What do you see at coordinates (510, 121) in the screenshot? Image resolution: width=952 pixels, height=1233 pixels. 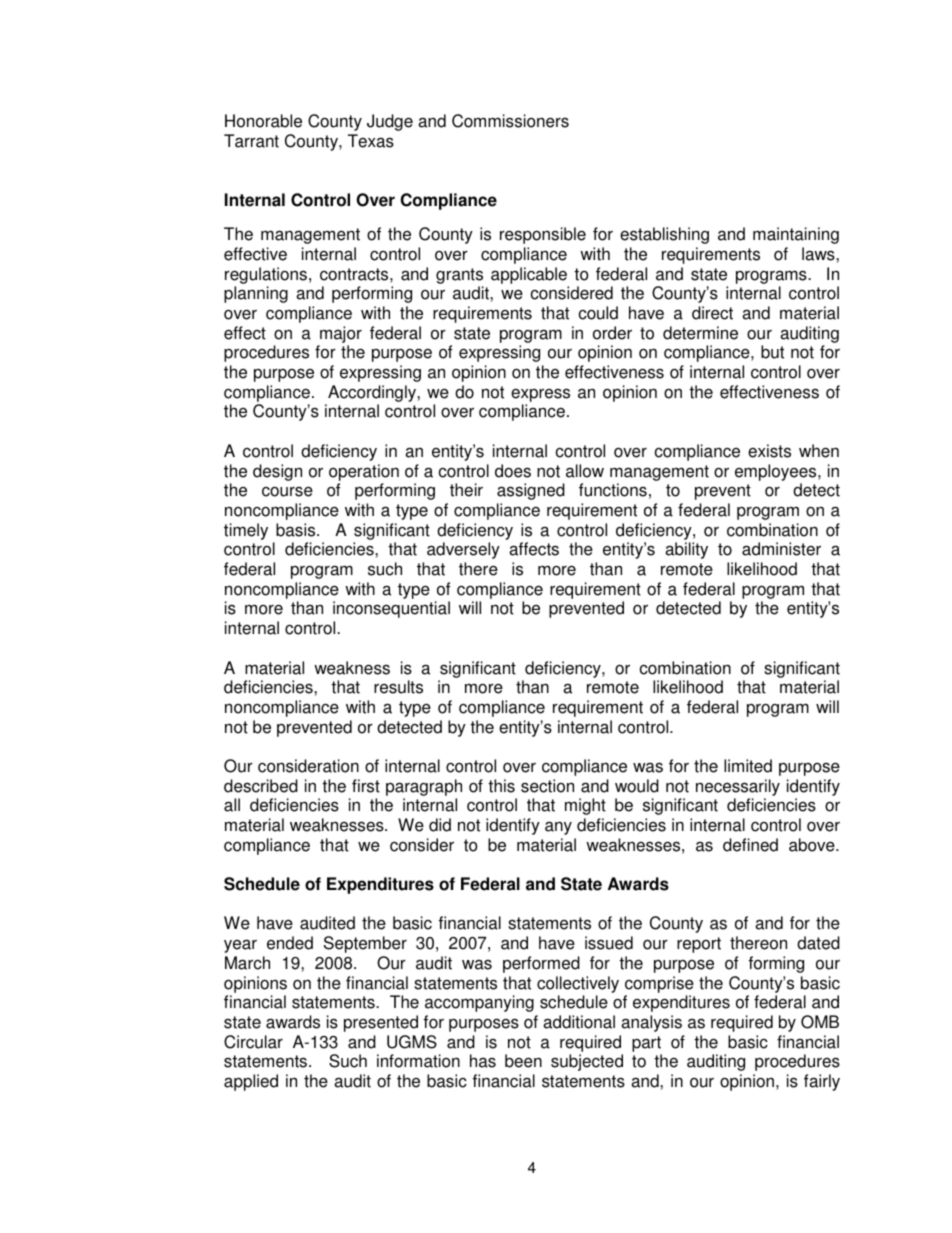 I see `Commissioners` at bounding box center [510, 121].
